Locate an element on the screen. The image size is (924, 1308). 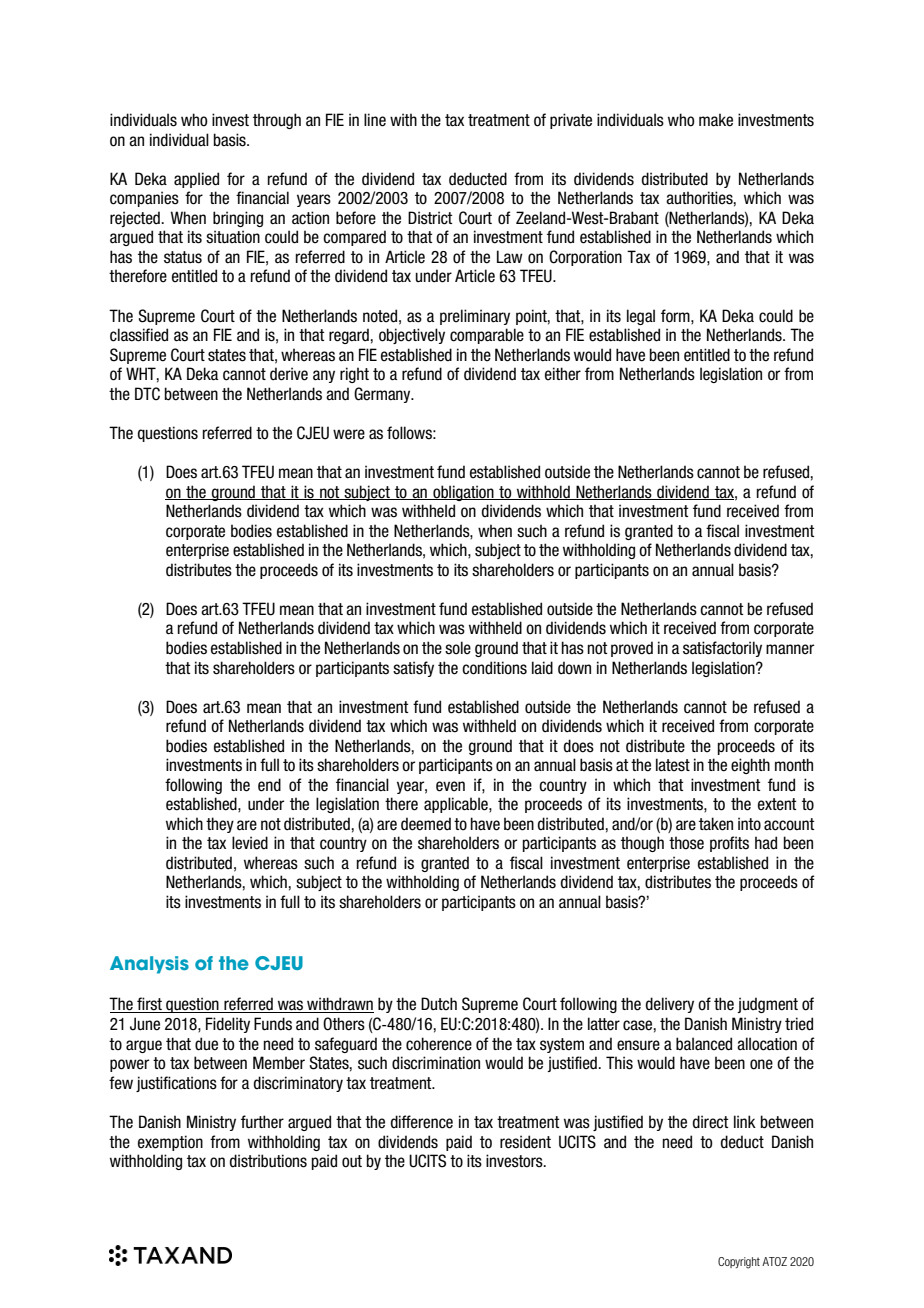
legal is located at coordinates (641, 317).
